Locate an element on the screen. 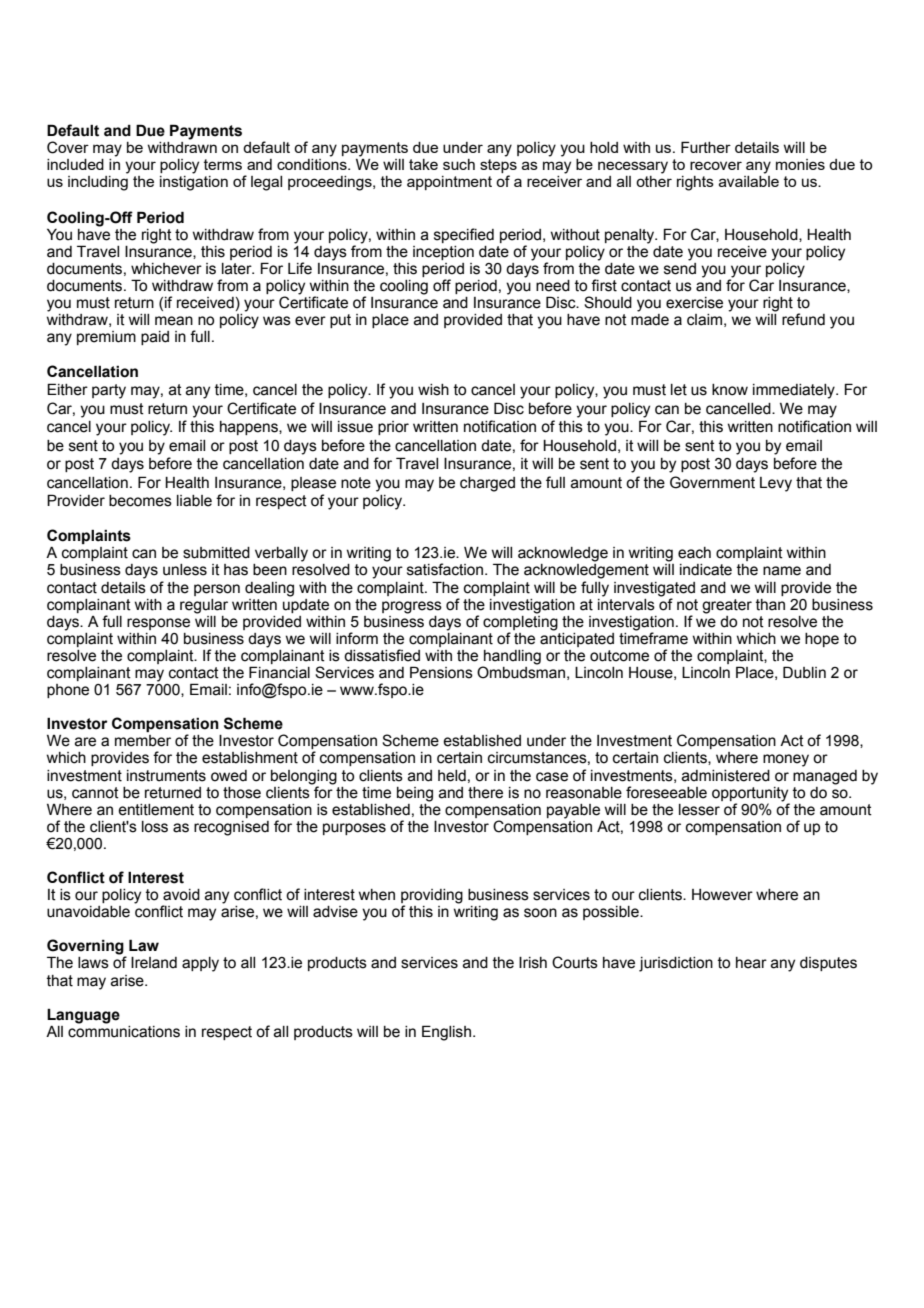 The height and width of the screenshot is (1308, 924). immediately is located at coordinates (795, 391).
